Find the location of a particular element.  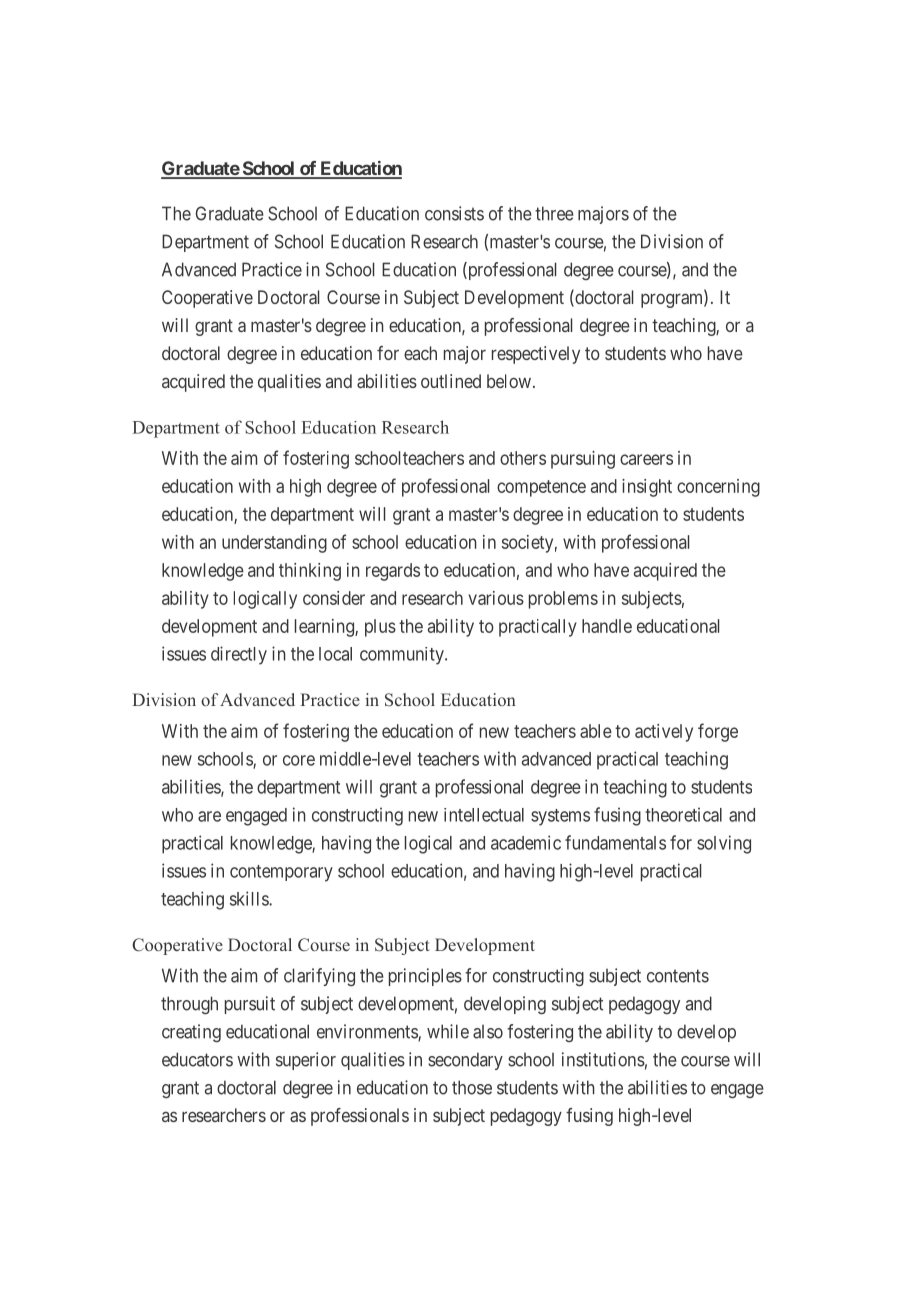

three is located at coordinates (554, 213).
